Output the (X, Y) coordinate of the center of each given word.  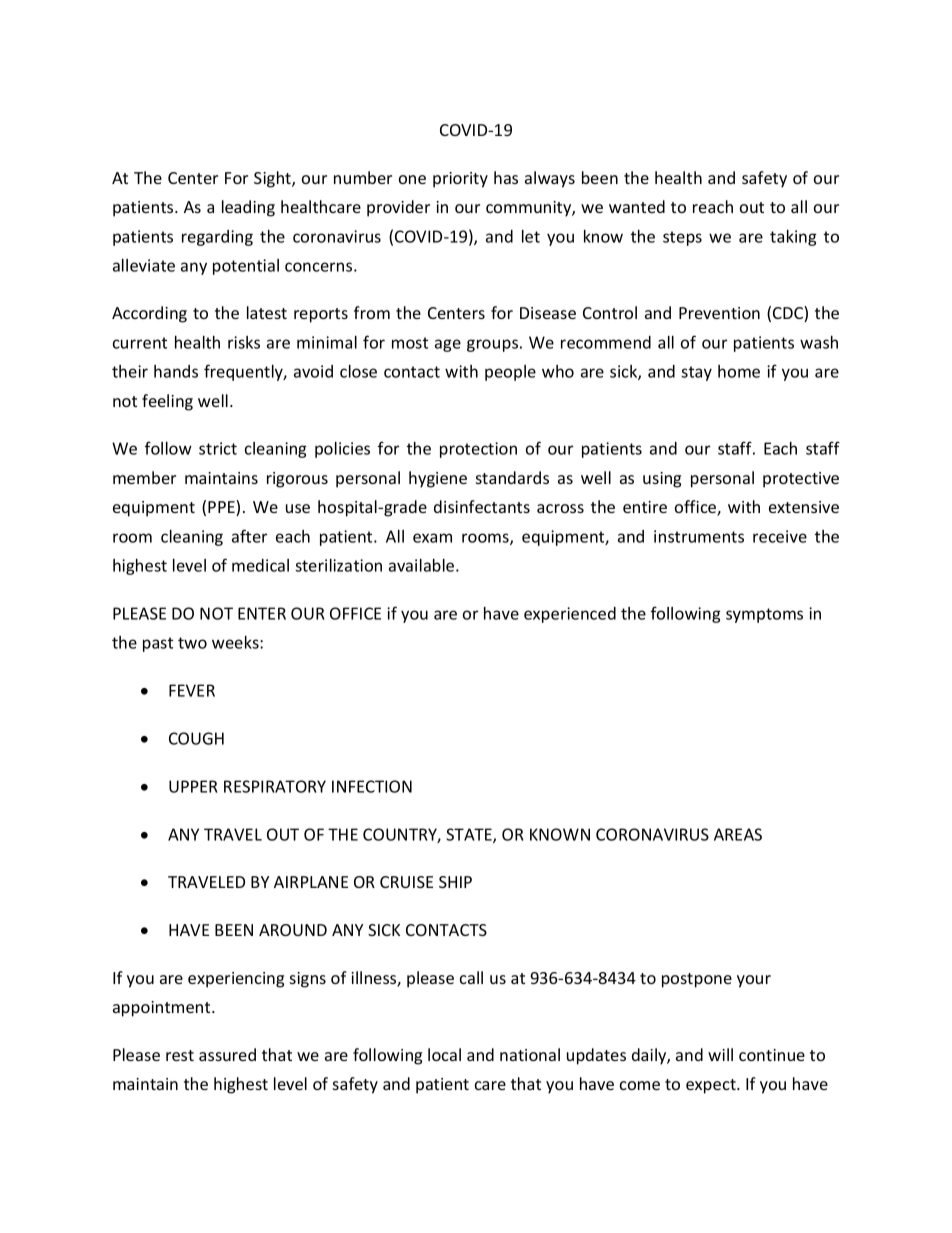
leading (248, 208)
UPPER (193, 786)
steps (682, 238)
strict (218, 448)
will (720, 1054)
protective (801, 480)
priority (460, 180)
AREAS (738, 834)
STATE (470, 835)
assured (227, 1054)
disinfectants (482, 506)
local (444, 1054)
